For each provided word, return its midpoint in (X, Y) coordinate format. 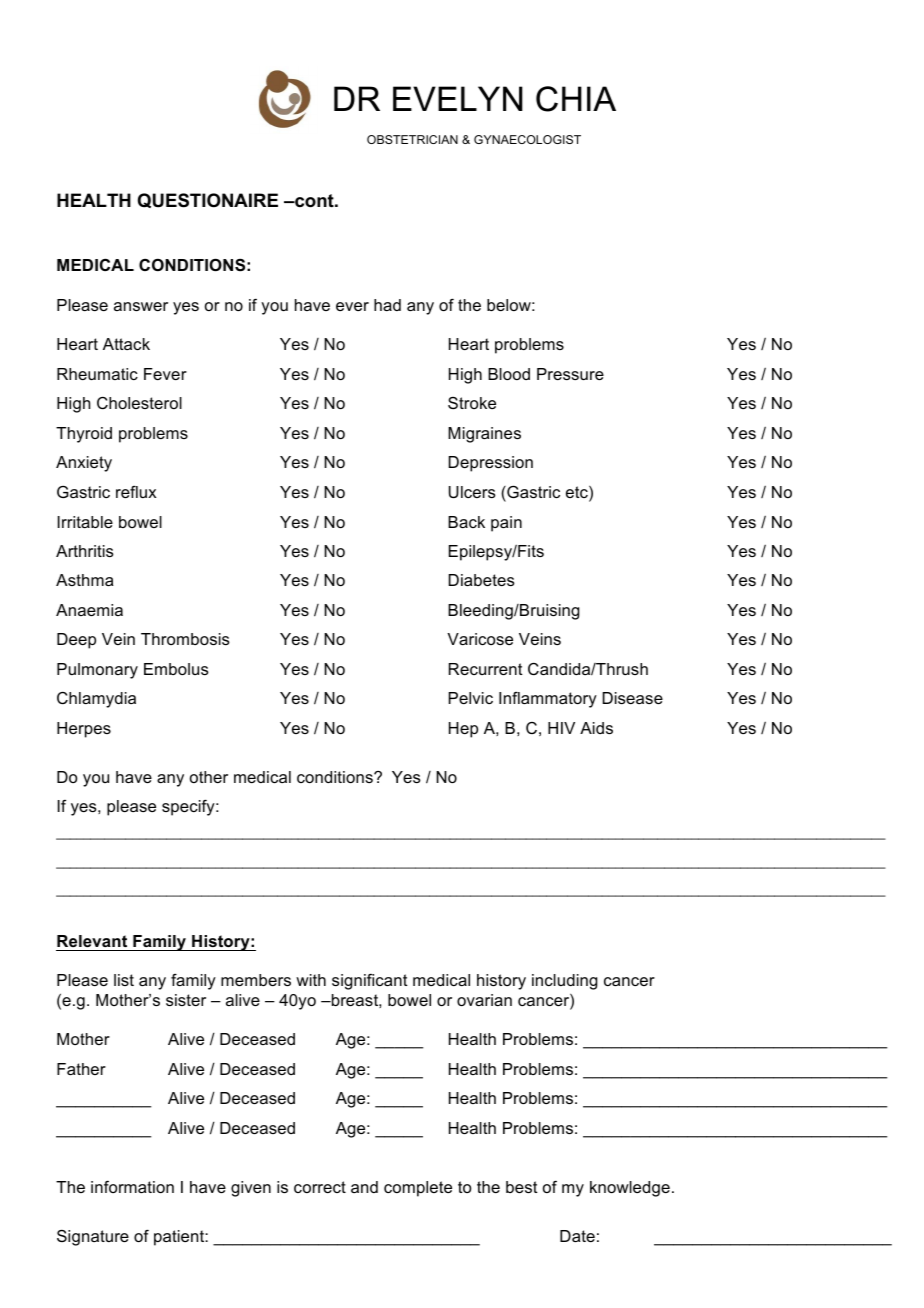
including (565, 982)
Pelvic (470, 698)
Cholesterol (139, 403)
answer (141, 306)
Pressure (570, 374)
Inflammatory (548, 700)
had (387, 305)
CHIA (576, 99)
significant (370, 982)
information (132, 1187)
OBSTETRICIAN (412, 139)
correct (320, 1187)
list (124, 980)
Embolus (176, 669)
